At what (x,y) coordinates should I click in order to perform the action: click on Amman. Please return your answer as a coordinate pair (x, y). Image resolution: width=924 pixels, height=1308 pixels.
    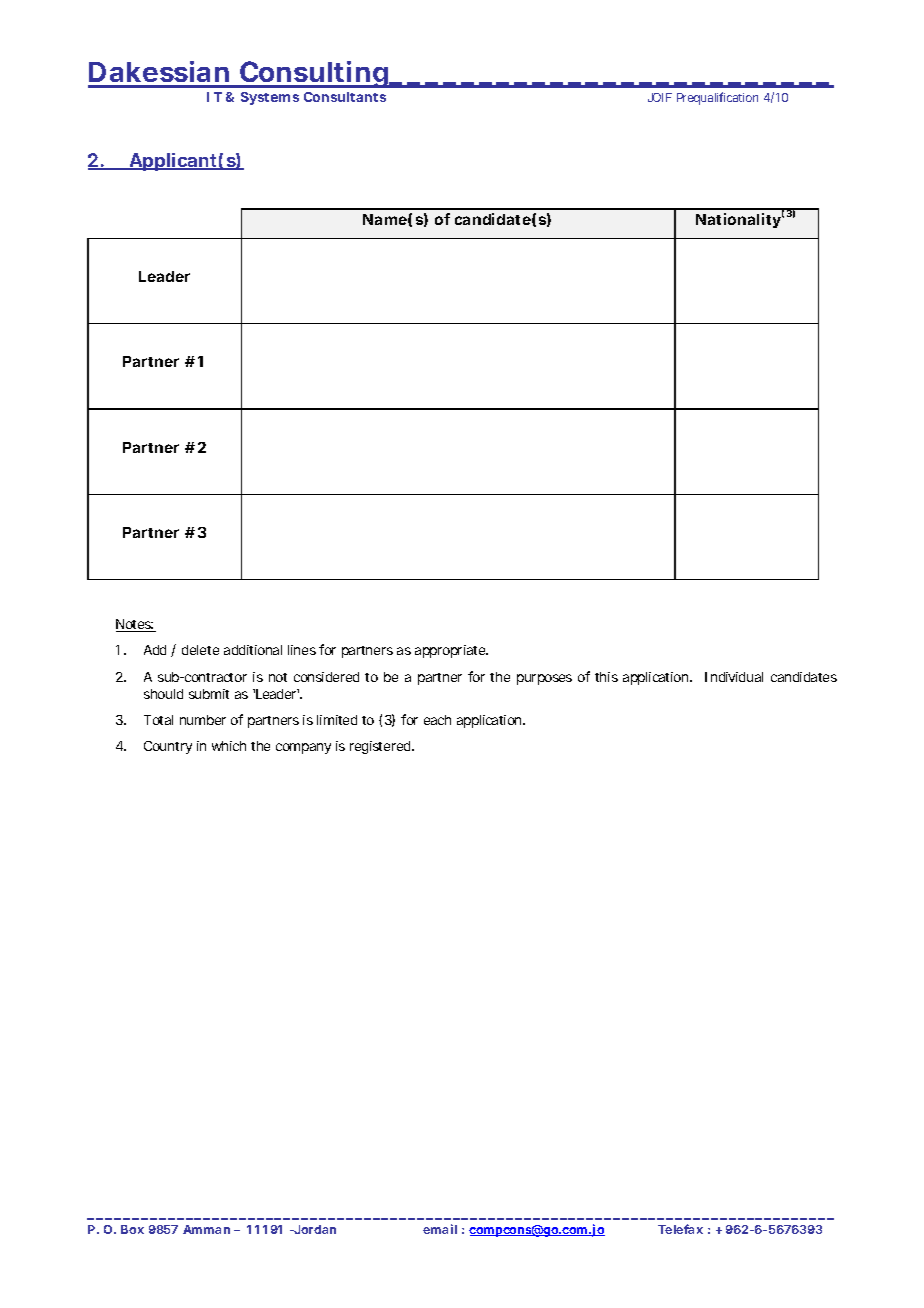
    Looking at the image, I should click on (206, 1229).
